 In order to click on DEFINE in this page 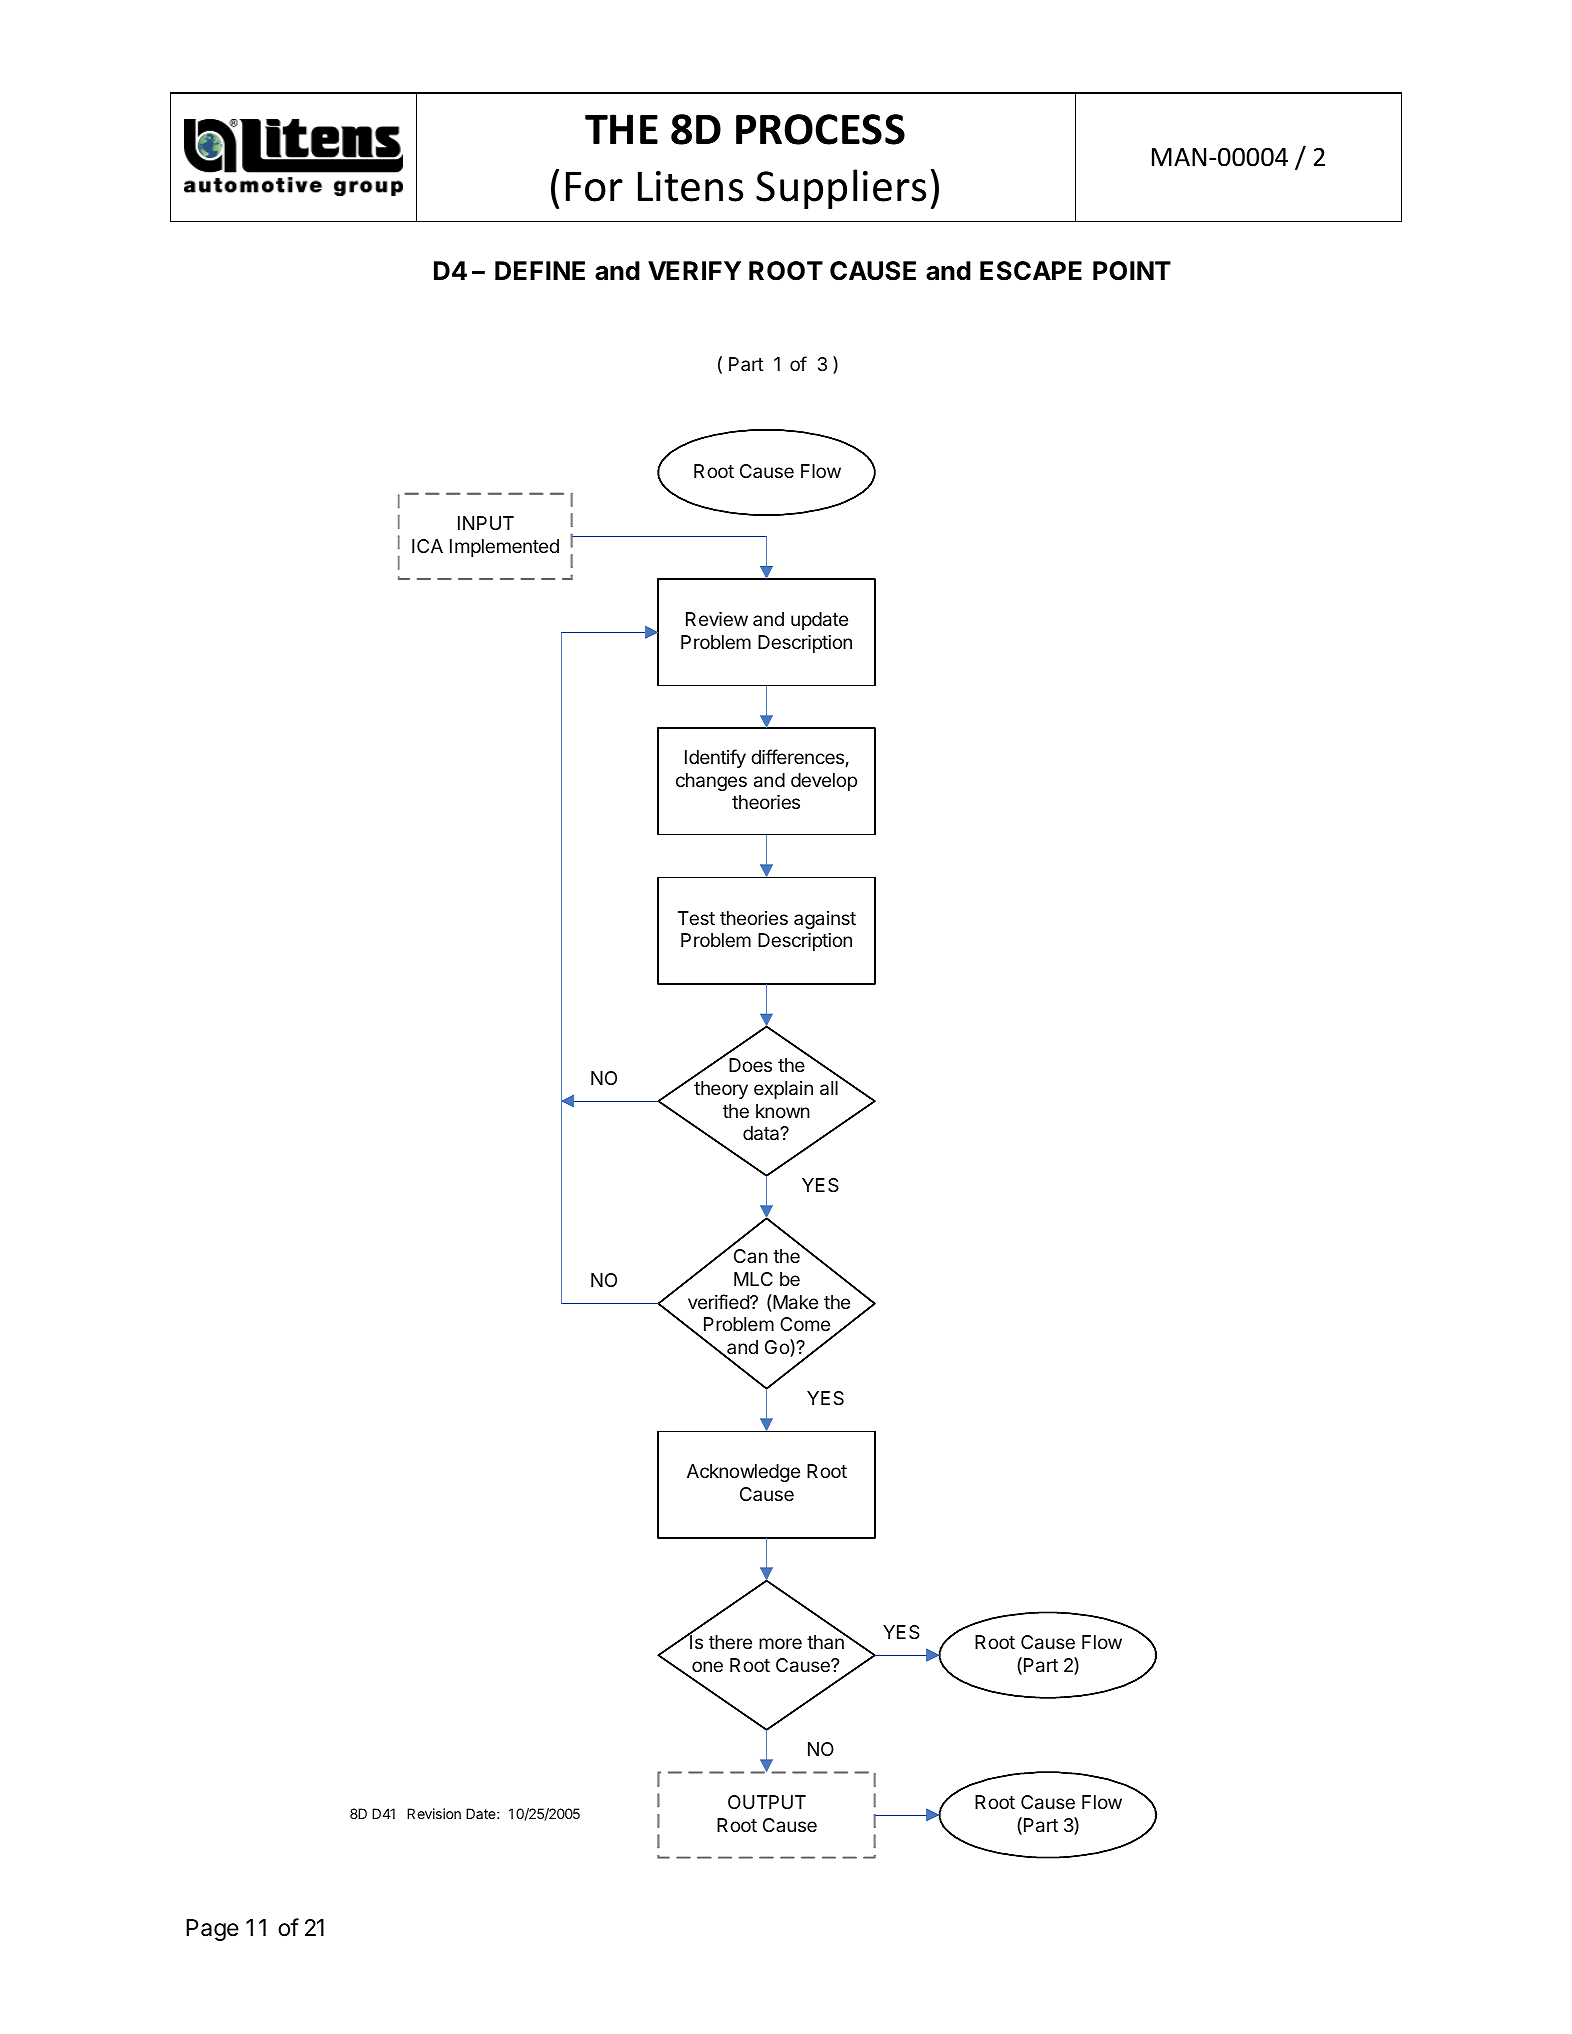, I will do `click(540, 270)`.
